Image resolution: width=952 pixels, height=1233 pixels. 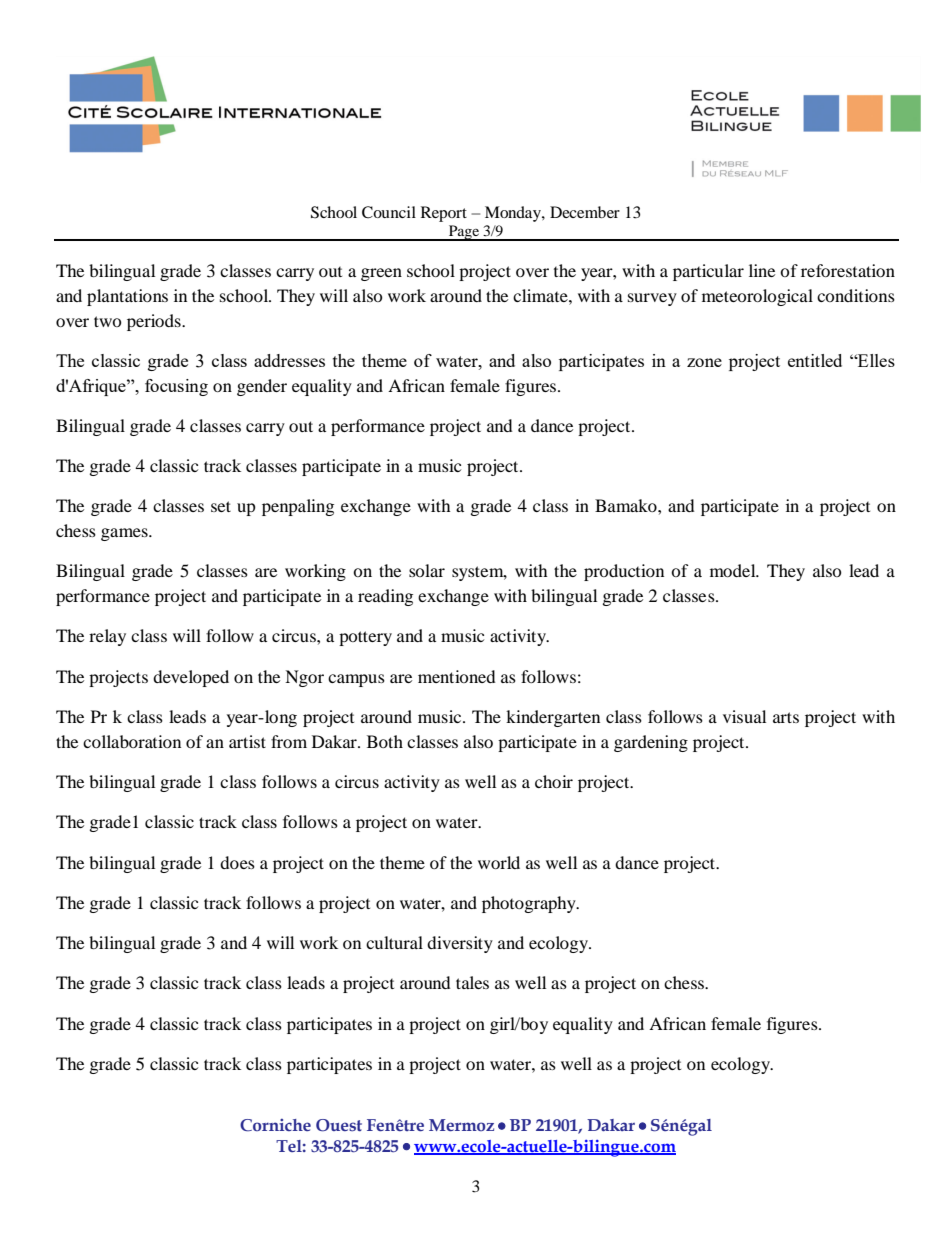 I want to click on diversity, so click(x=460, y=944).
